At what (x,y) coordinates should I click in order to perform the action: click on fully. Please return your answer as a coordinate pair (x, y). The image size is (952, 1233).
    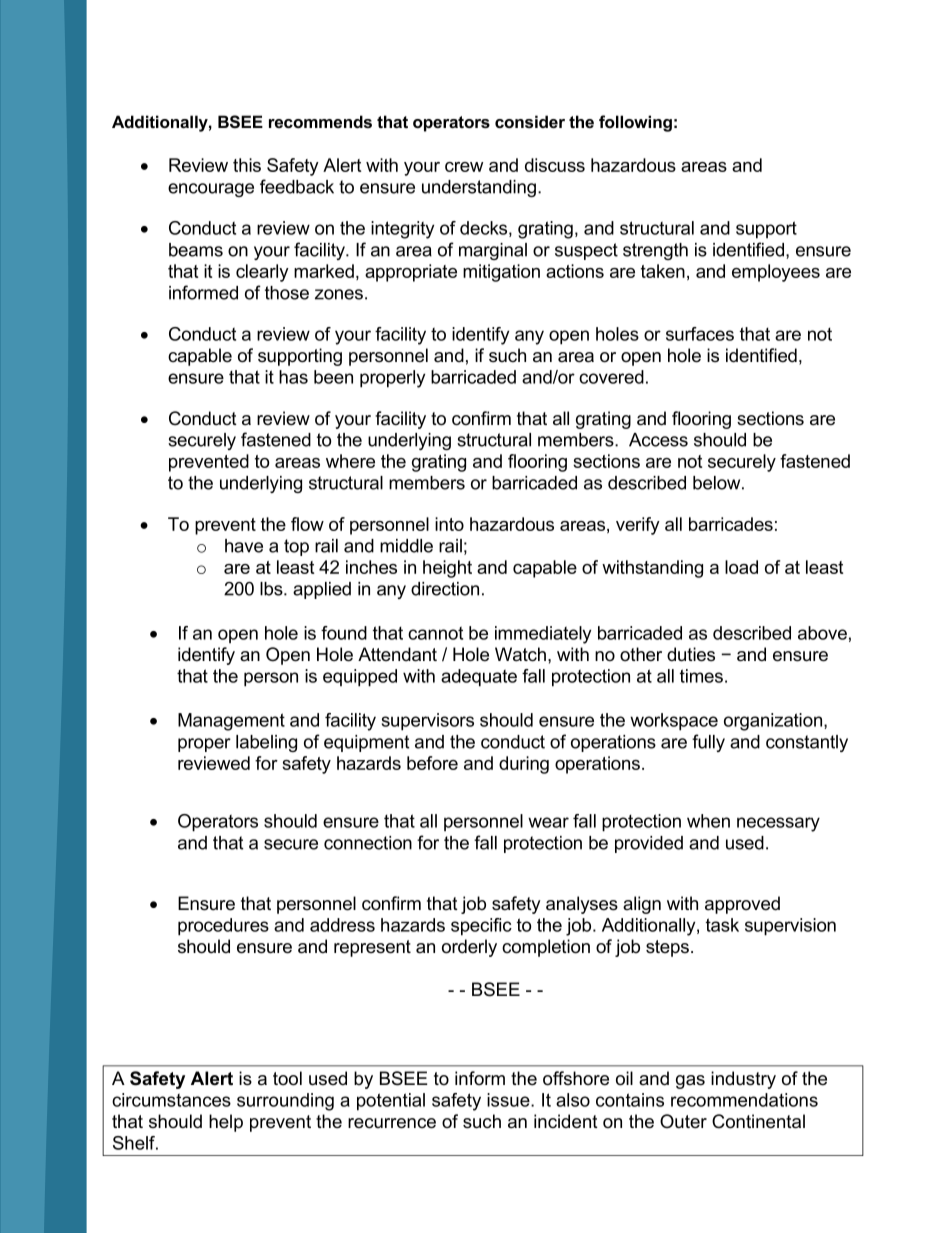
    Looking at the image, I should click on (708, 743).
